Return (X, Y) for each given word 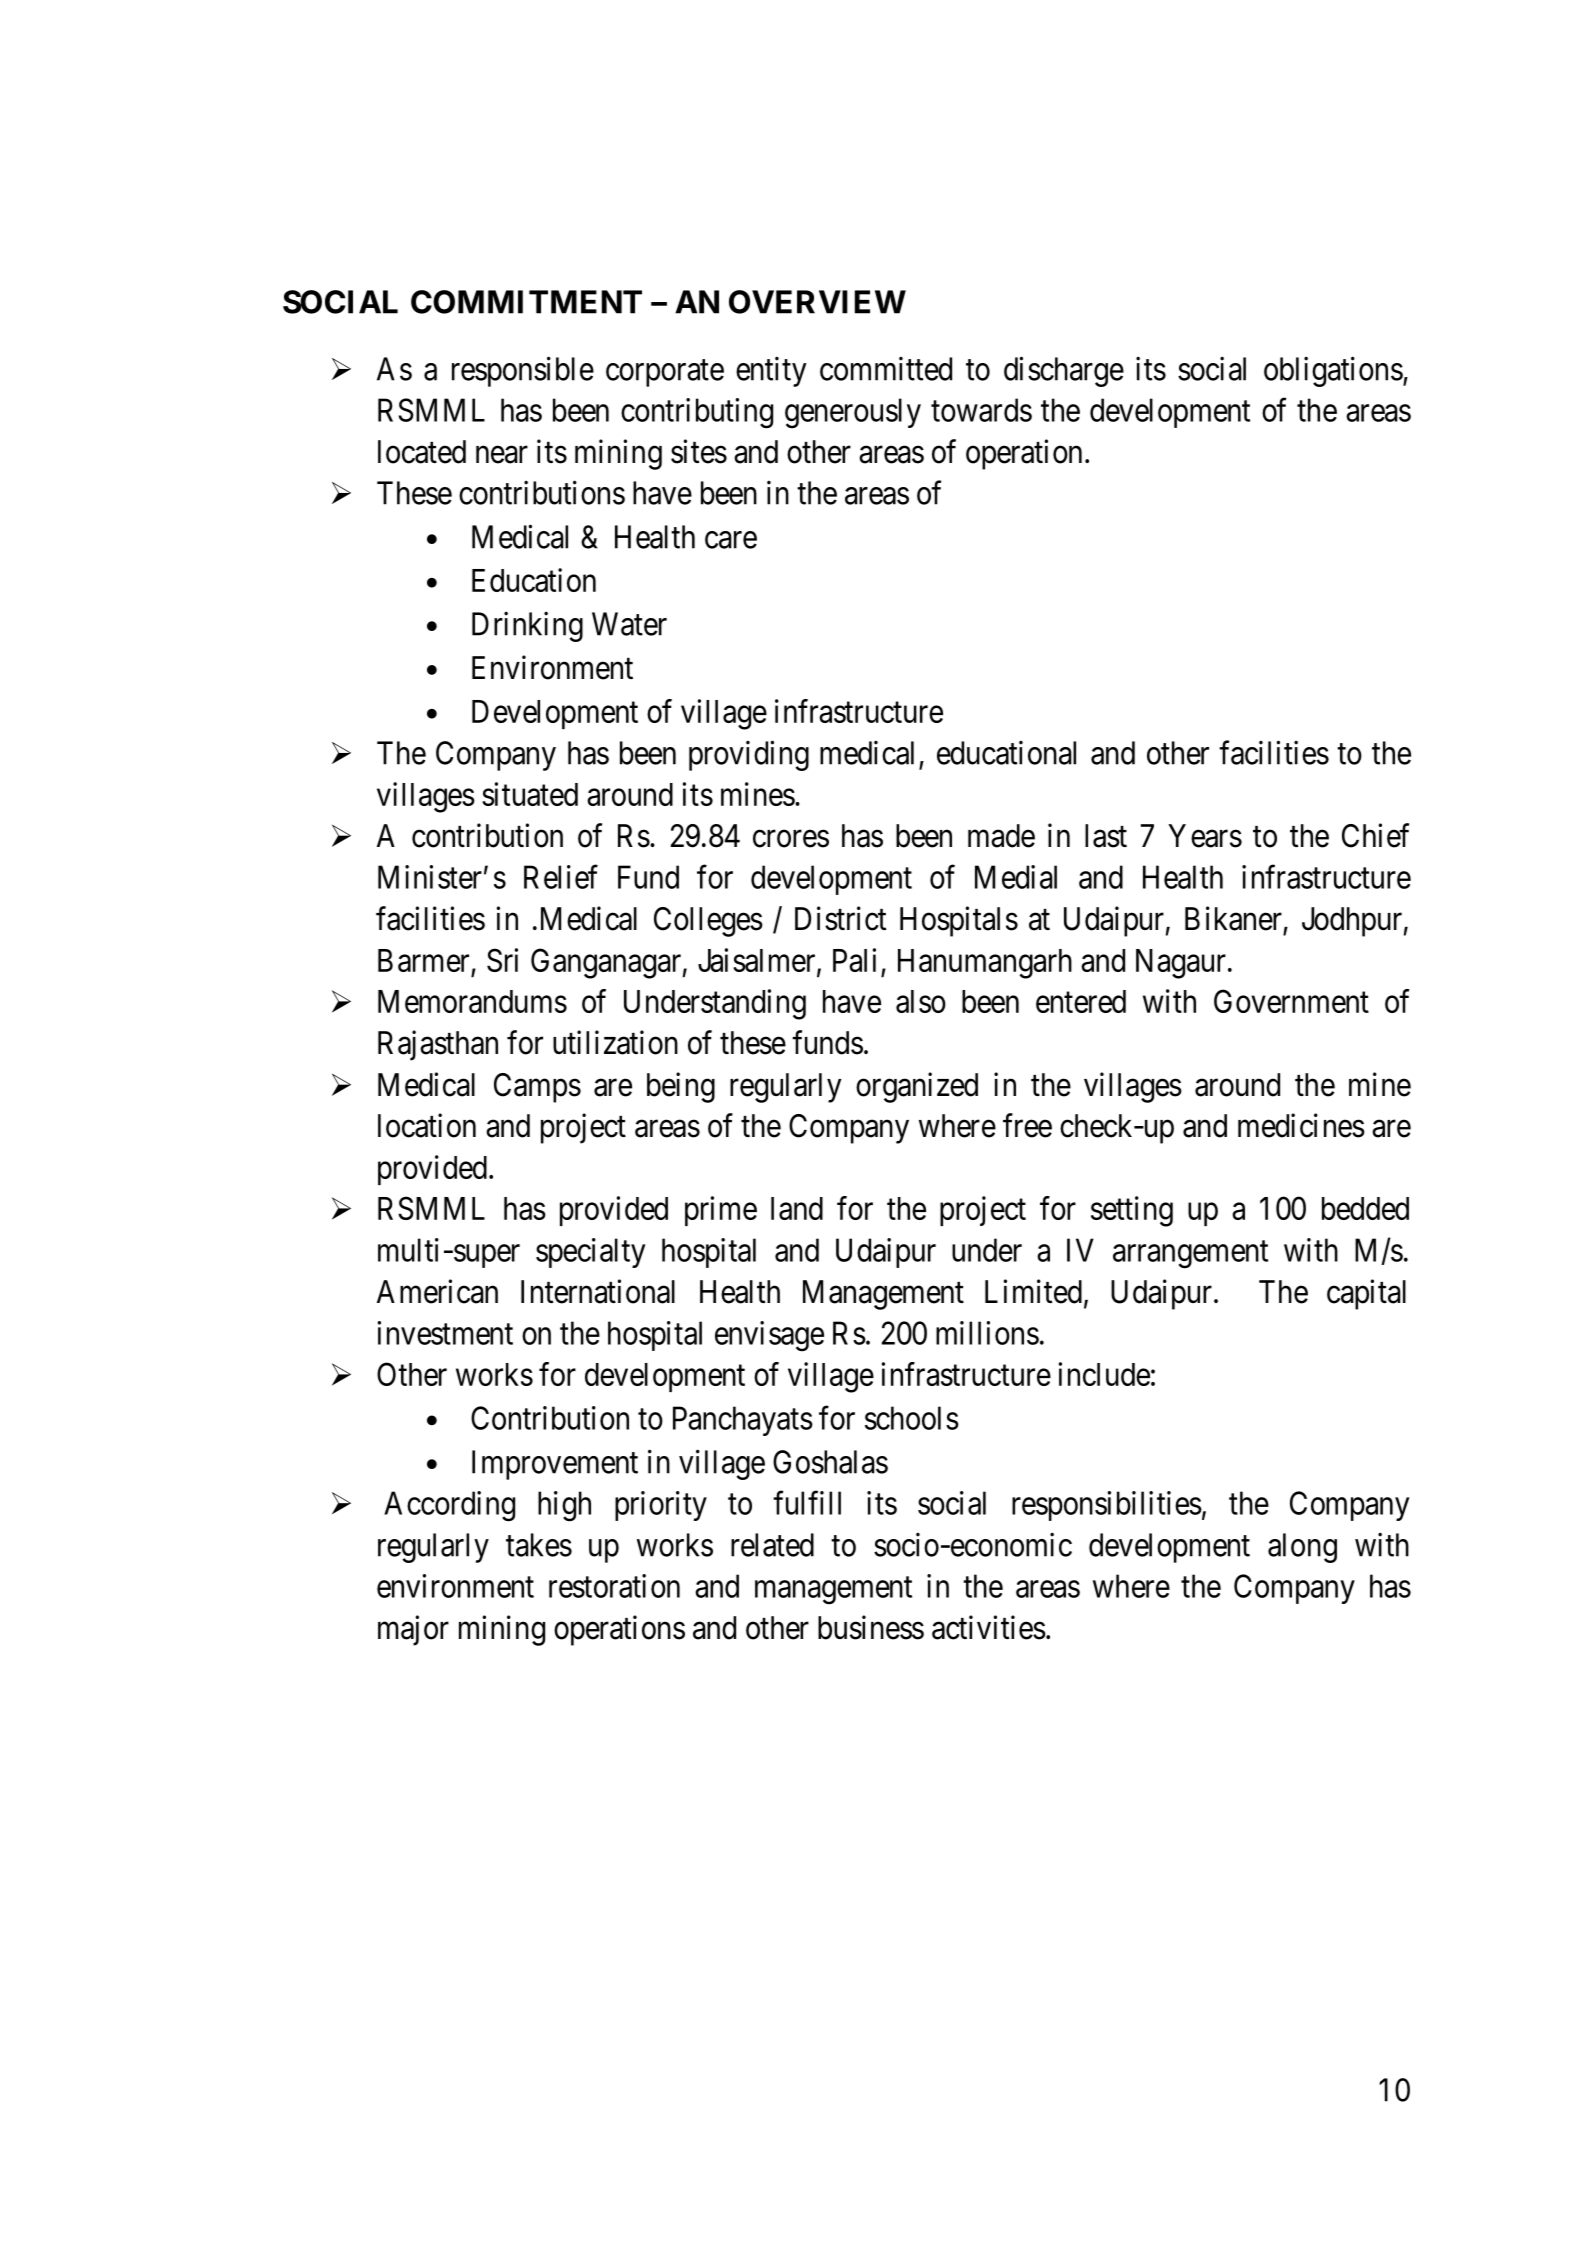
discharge (1064, 371)
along (1302, 1548)
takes (539, 1545)
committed (886, 368)
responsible (523, 371)
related (772, 1545)
